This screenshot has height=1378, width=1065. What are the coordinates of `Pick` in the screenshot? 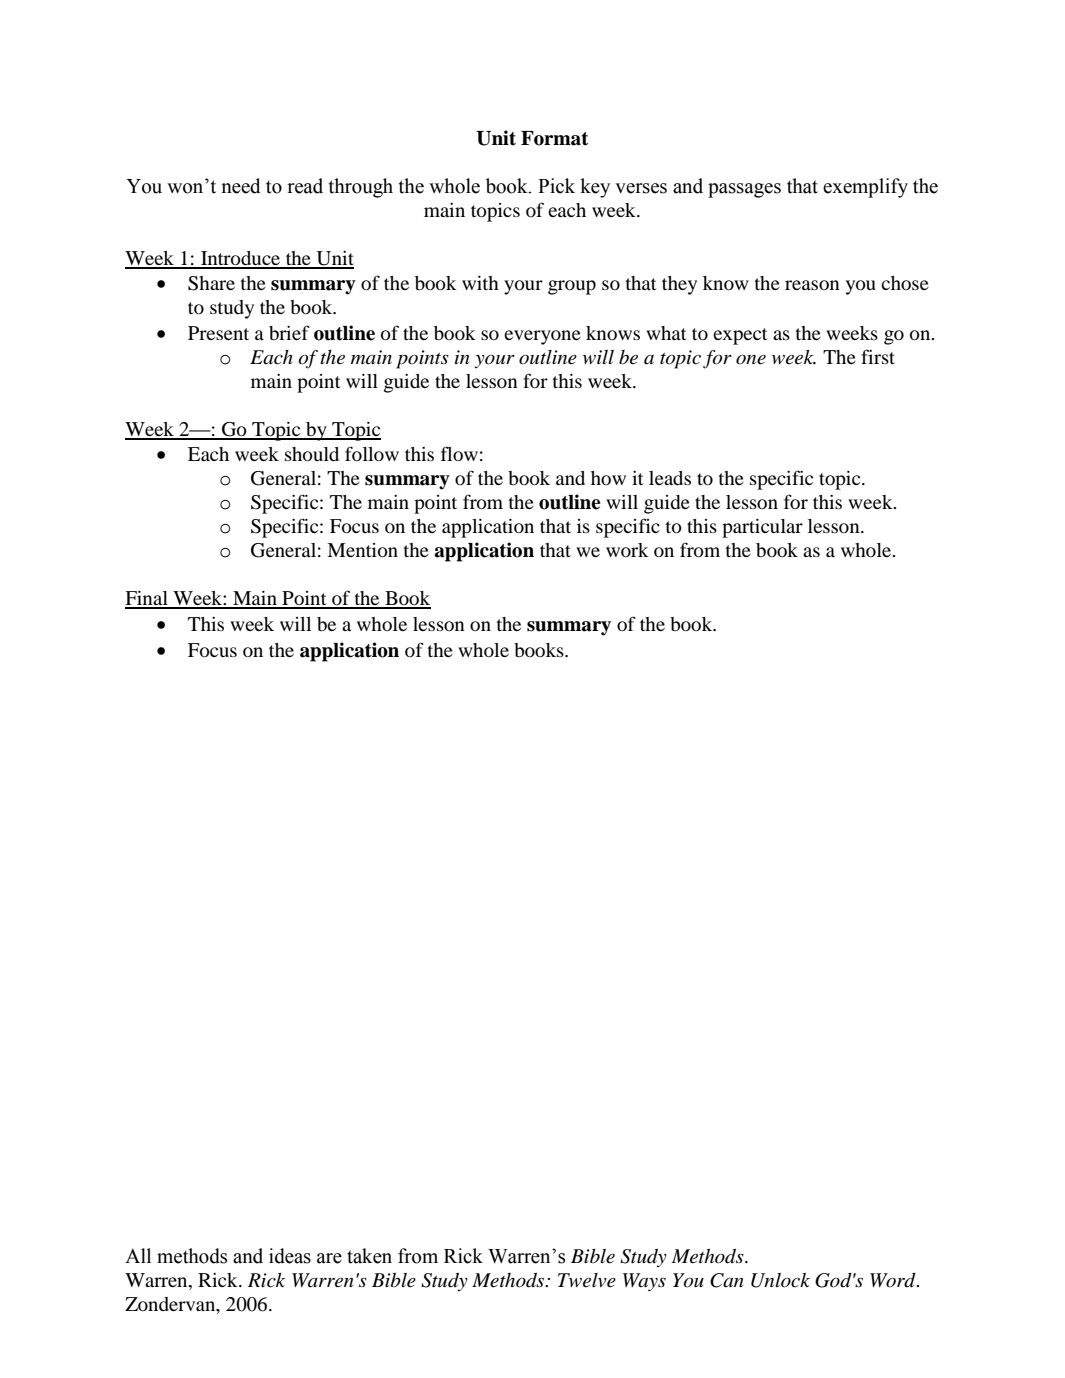 It's located at (556, 186).
